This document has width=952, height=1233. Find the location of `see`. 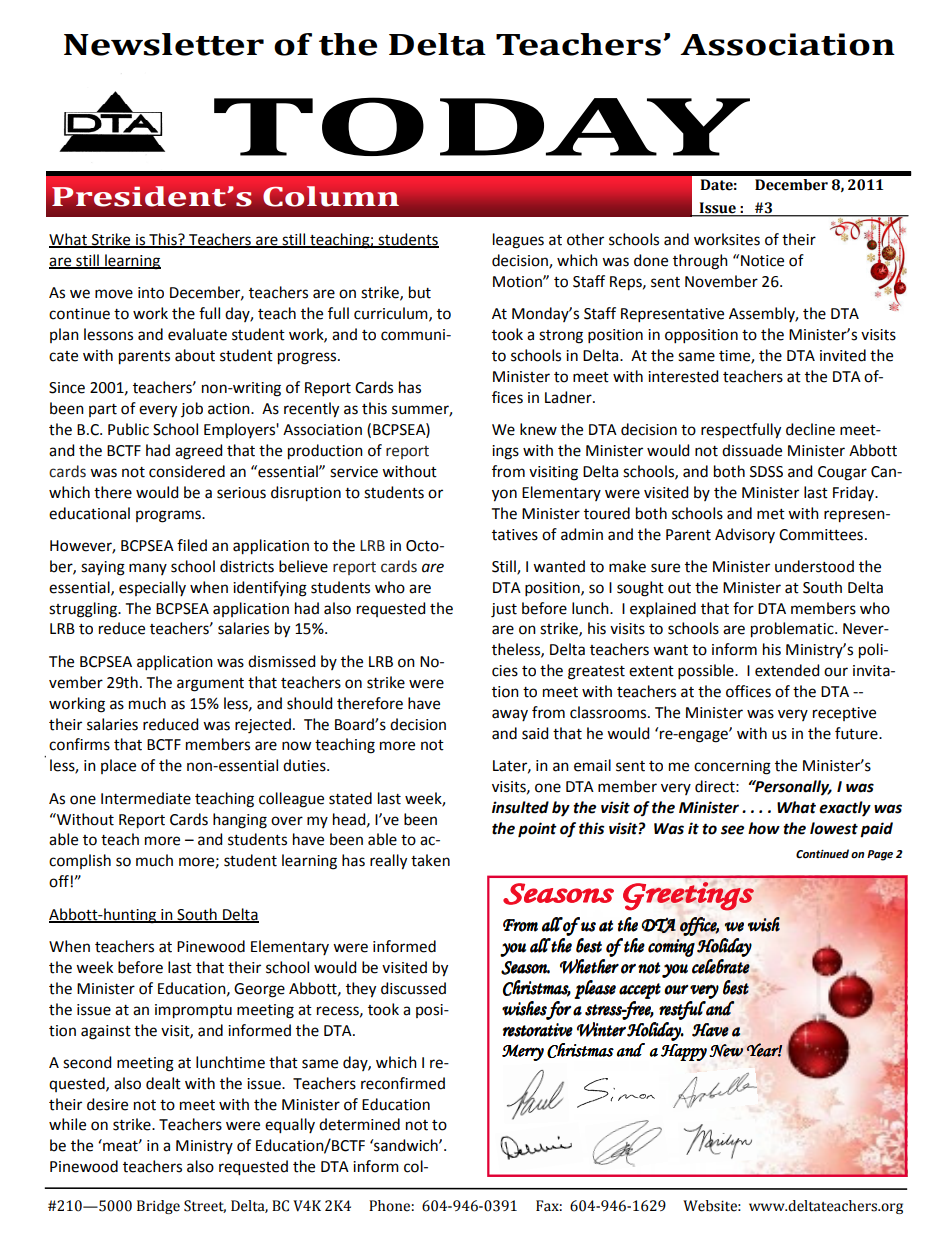

see is located at coordinates (732, 830).
